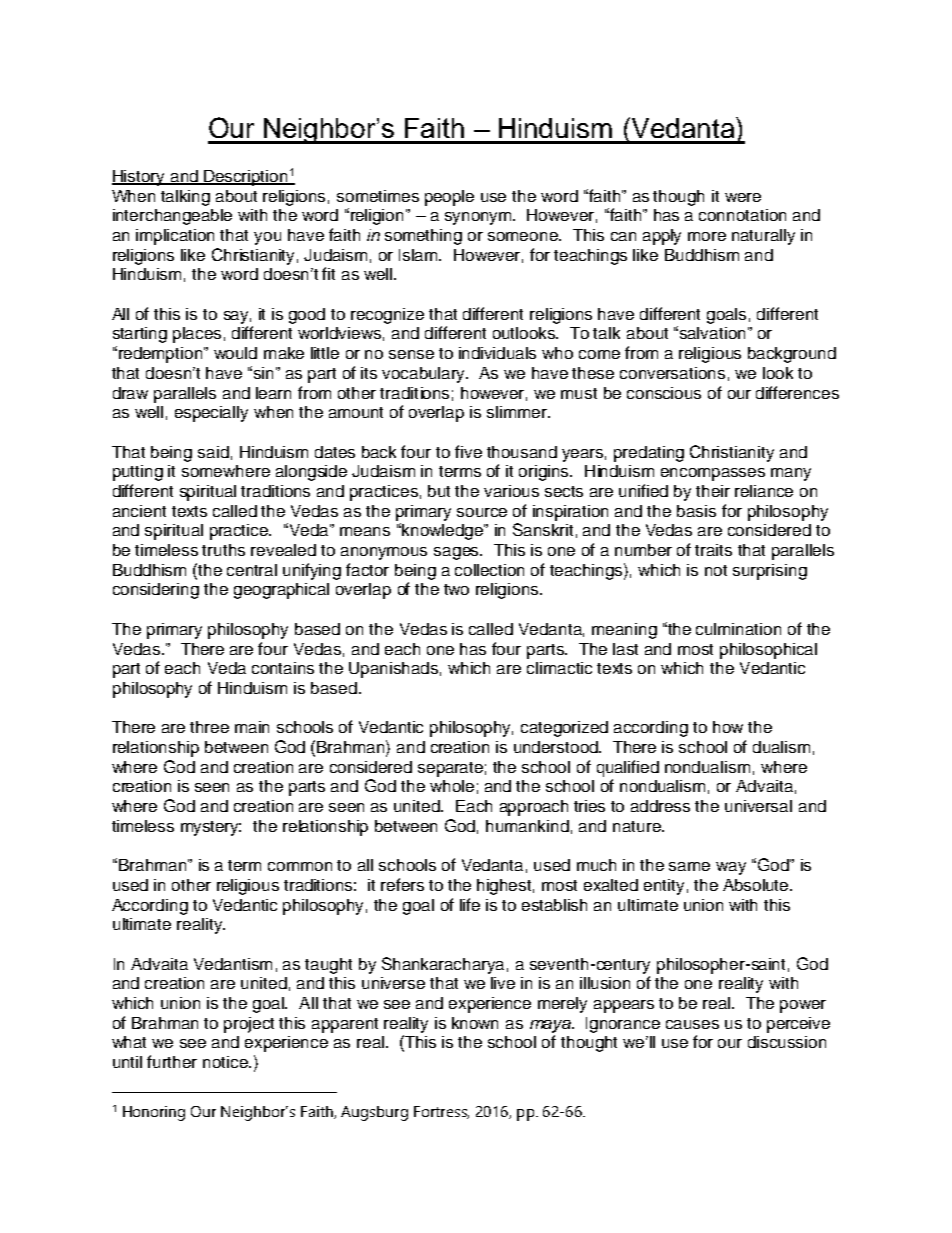 This image has width=952, height=1233. I want to click on mystery, so click(211, 828).
